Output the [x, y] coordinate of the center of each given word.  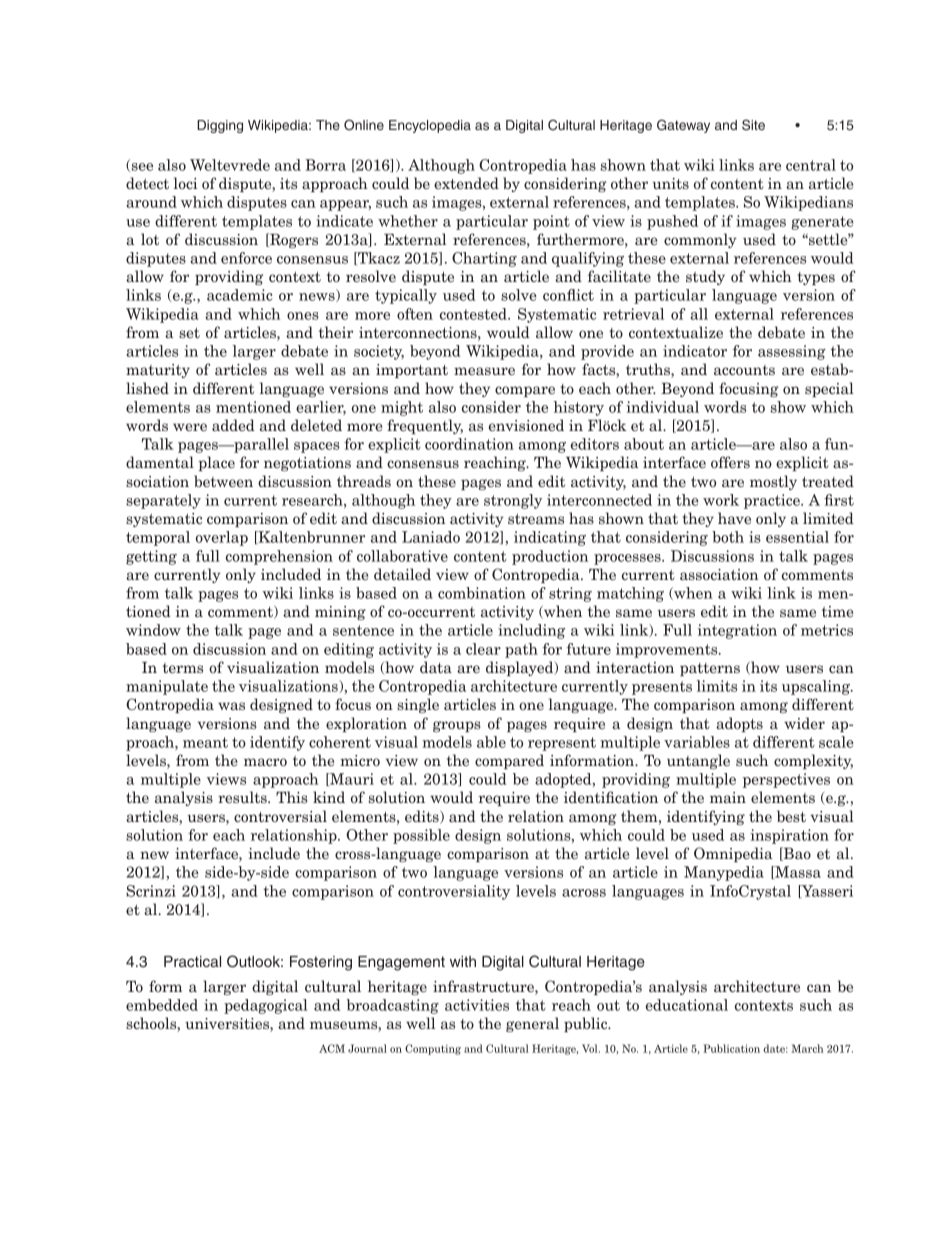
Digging [220, 126]
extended [466, 183]
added [233, 425]
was [231, 706]
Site [753, 125]
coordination [469, 444]
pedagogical [265, 1006]
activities [477, 1005]
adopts [739, 724]
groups [457, 726]
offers [730, 462]
